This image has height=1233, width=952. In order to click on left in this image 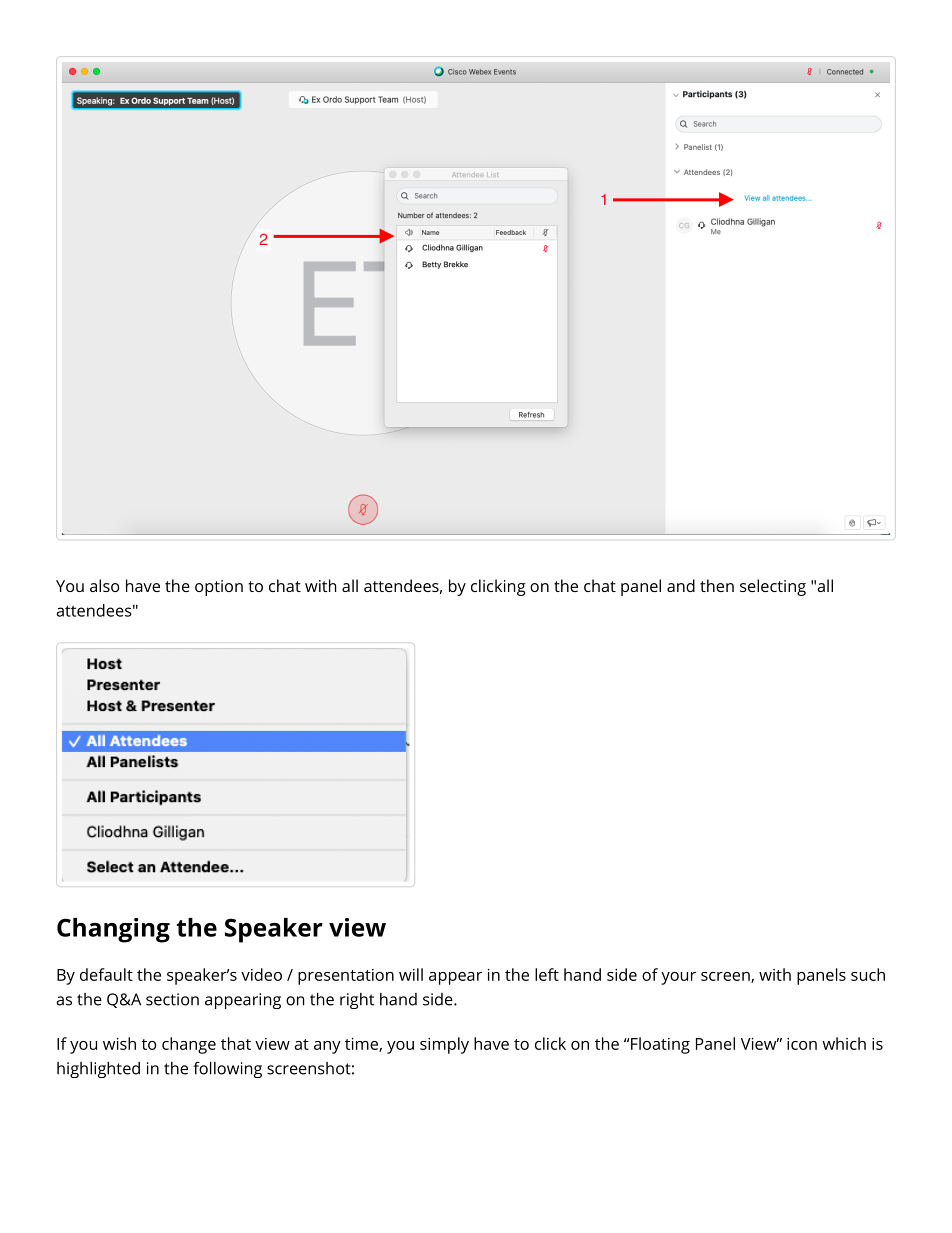, I will do `click(547, 974)`.
